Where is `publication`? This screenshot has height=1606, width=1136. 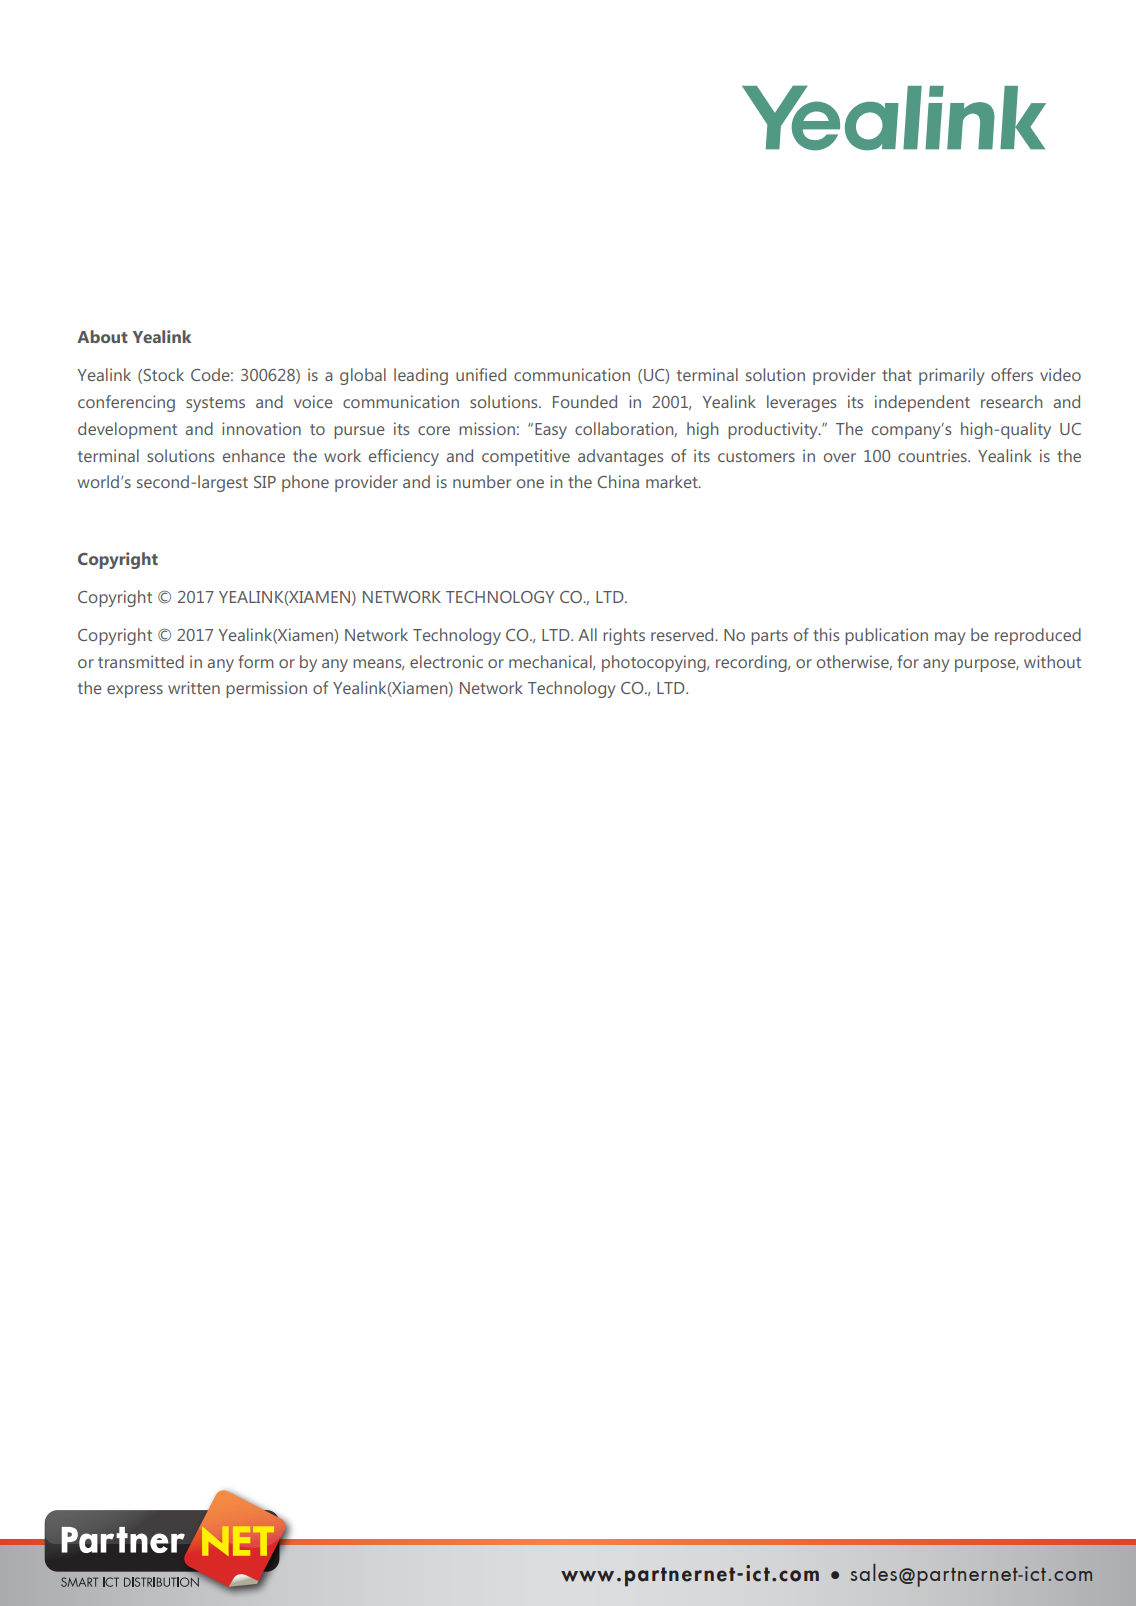 publication is located at coordinates (886, 636).
